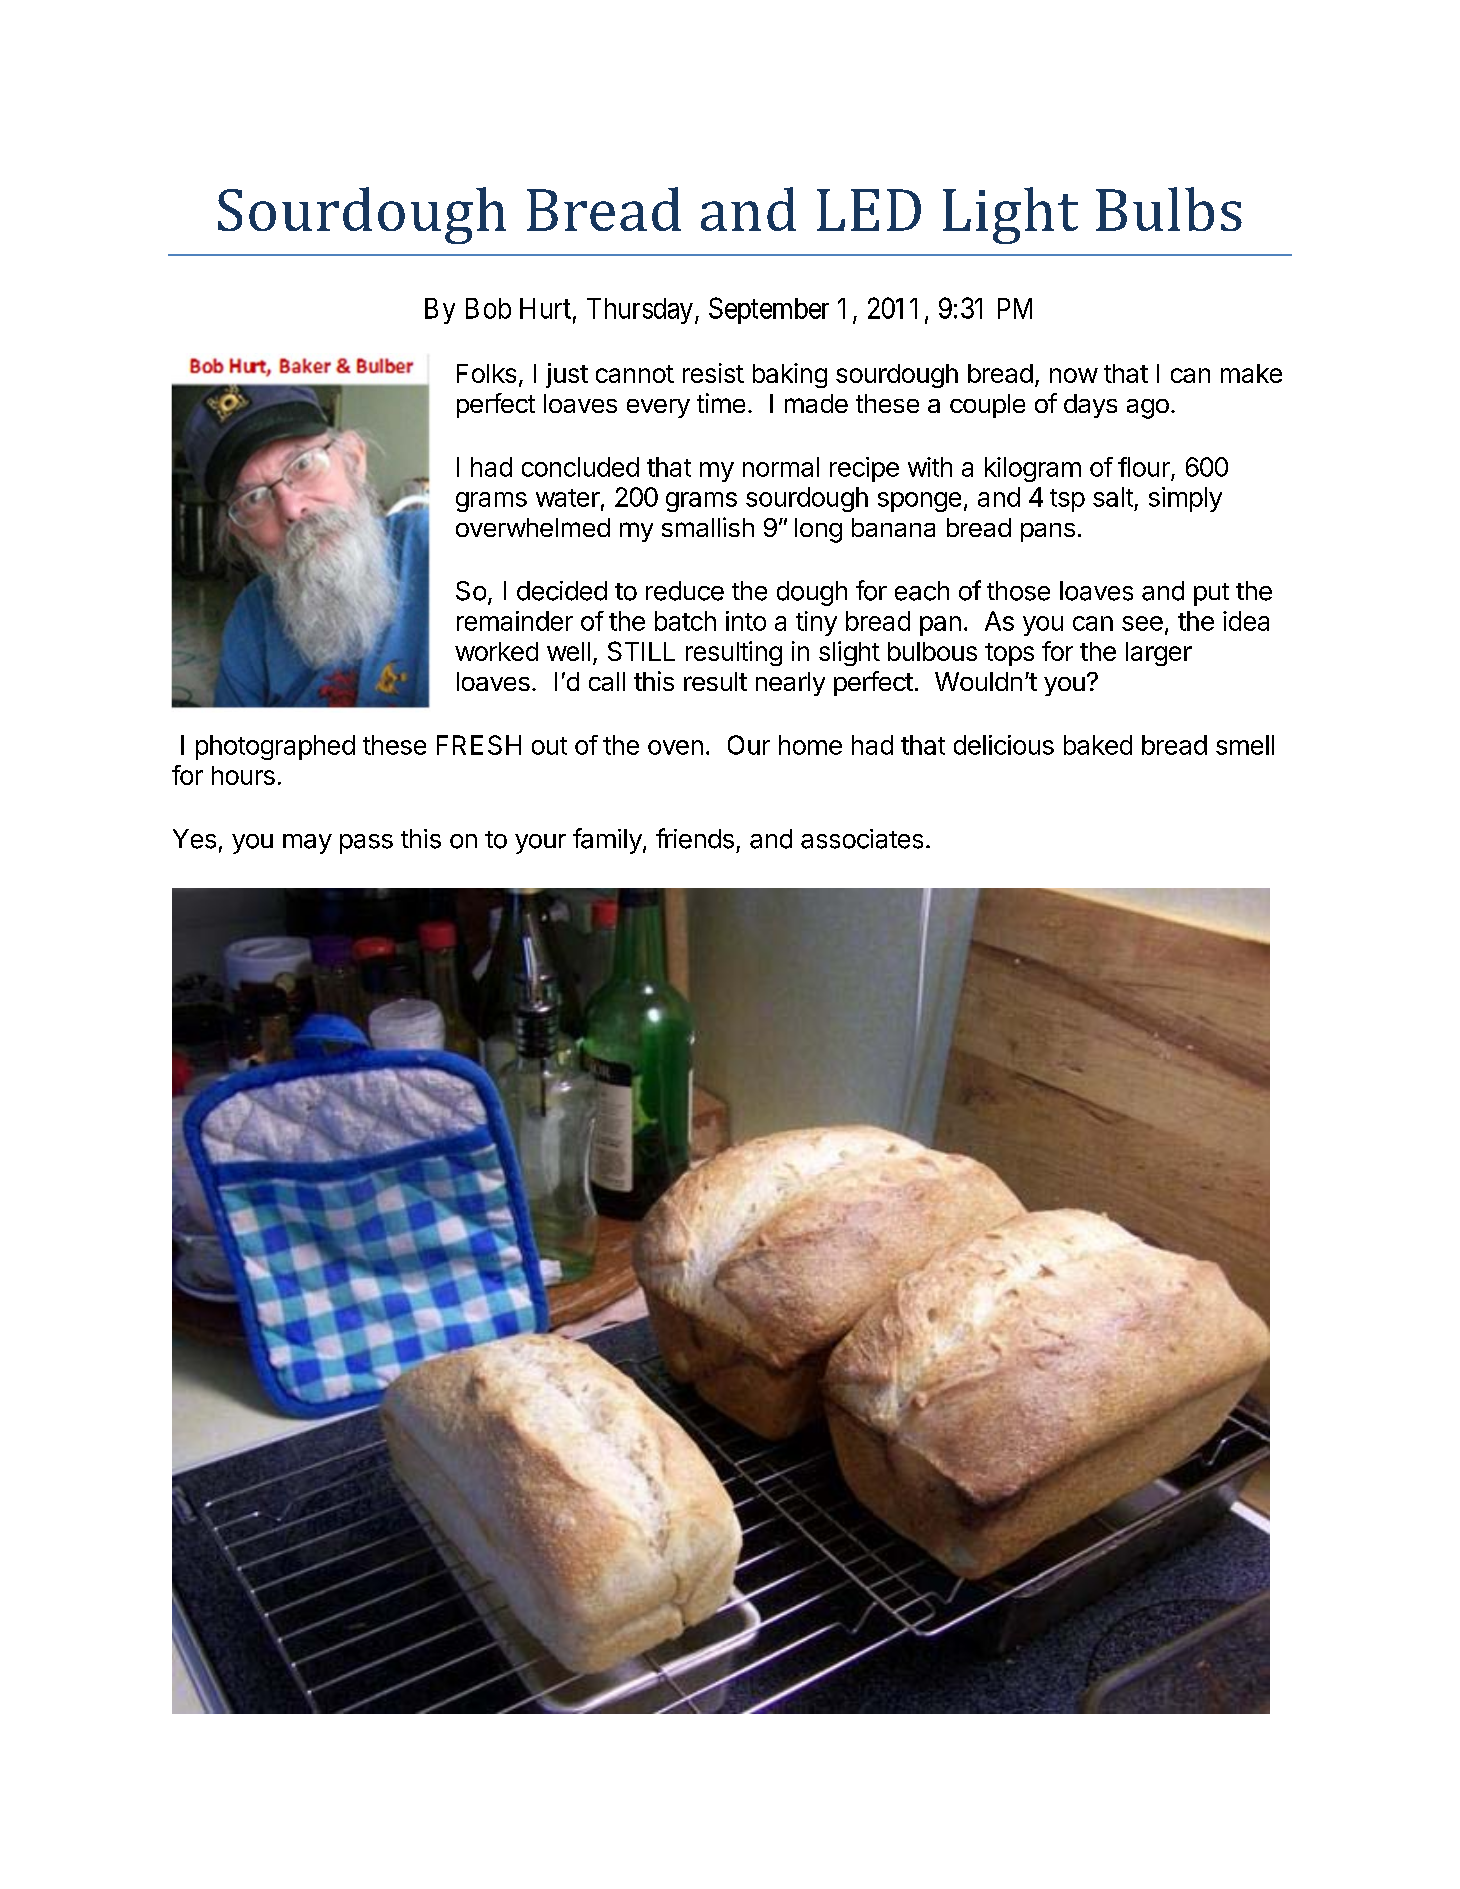 This screenshot has height=1889, width=1460. Describe the element at coordinates (533, 527) in the screenshot. I see `overwhelmed` at that location.
